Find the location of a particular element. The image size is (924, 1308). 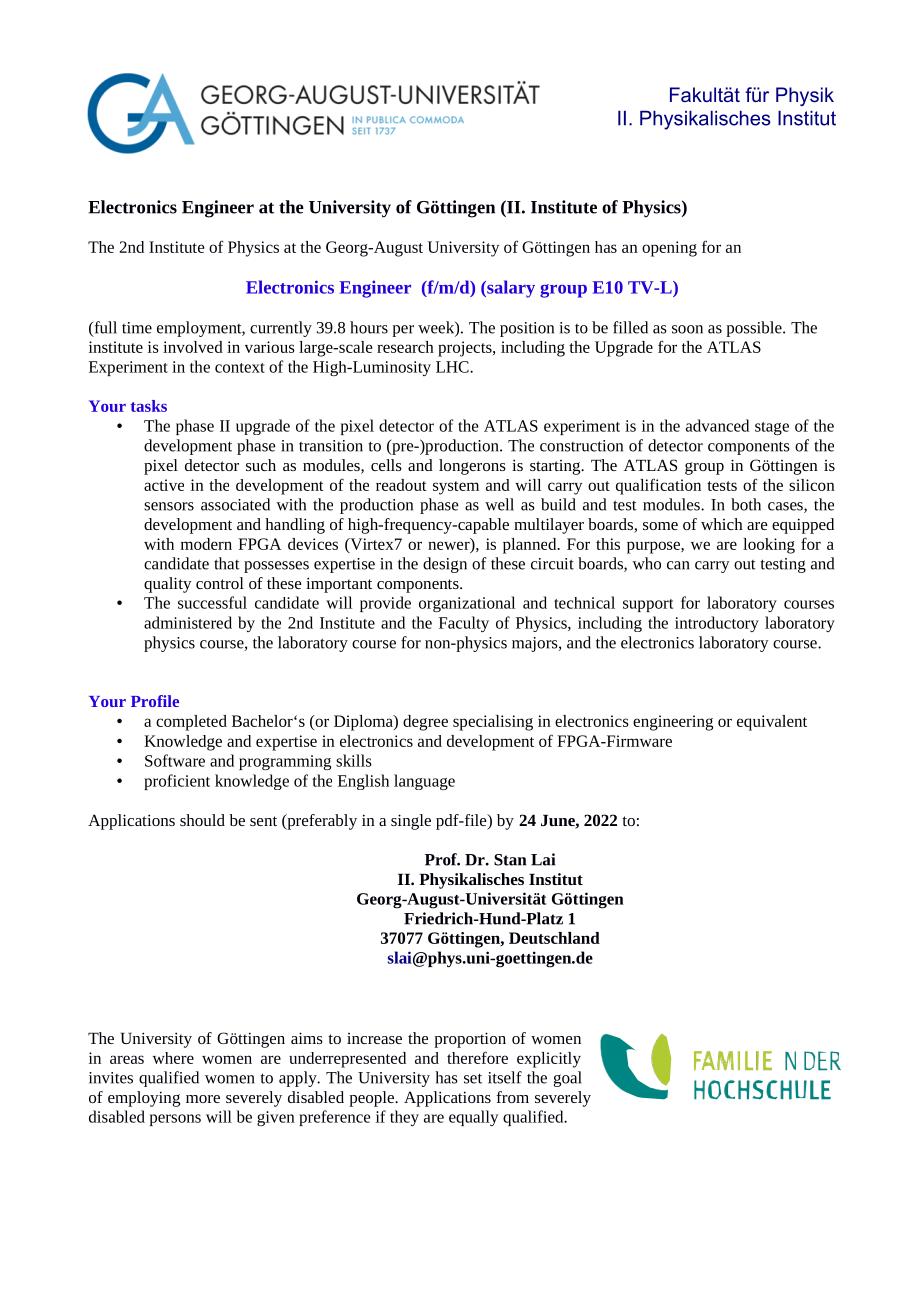

active is located at coordinates (164, 485).
